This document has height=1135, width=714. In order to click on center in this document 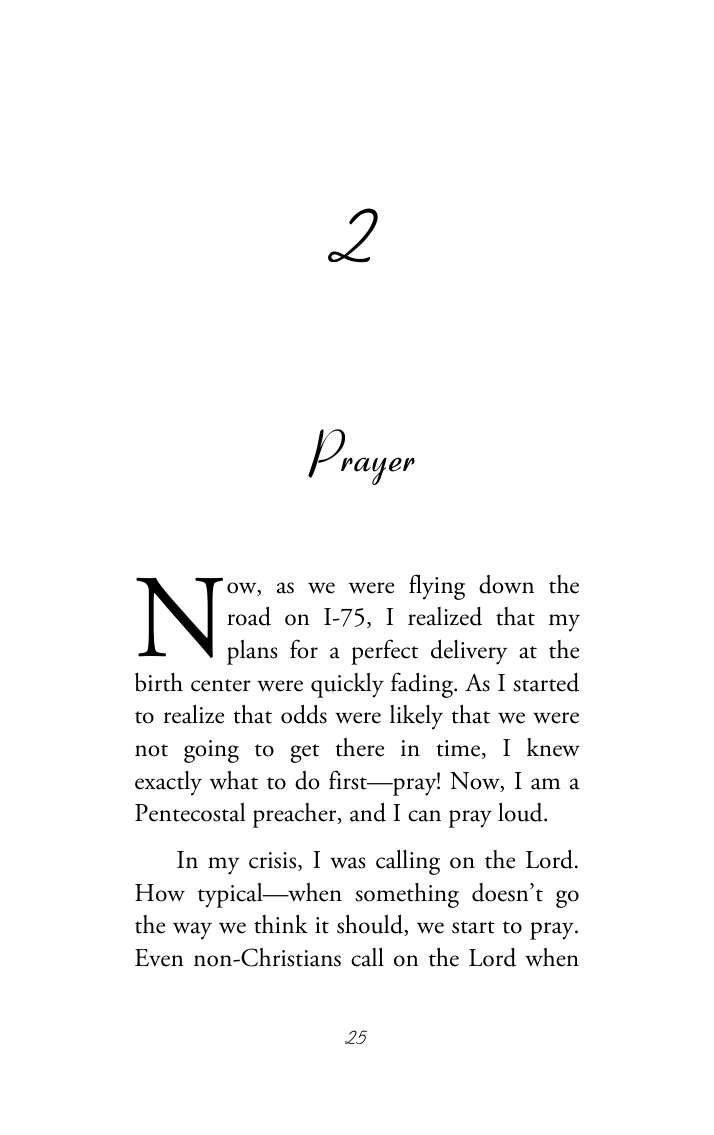, I will do `click(221, 685)`.
